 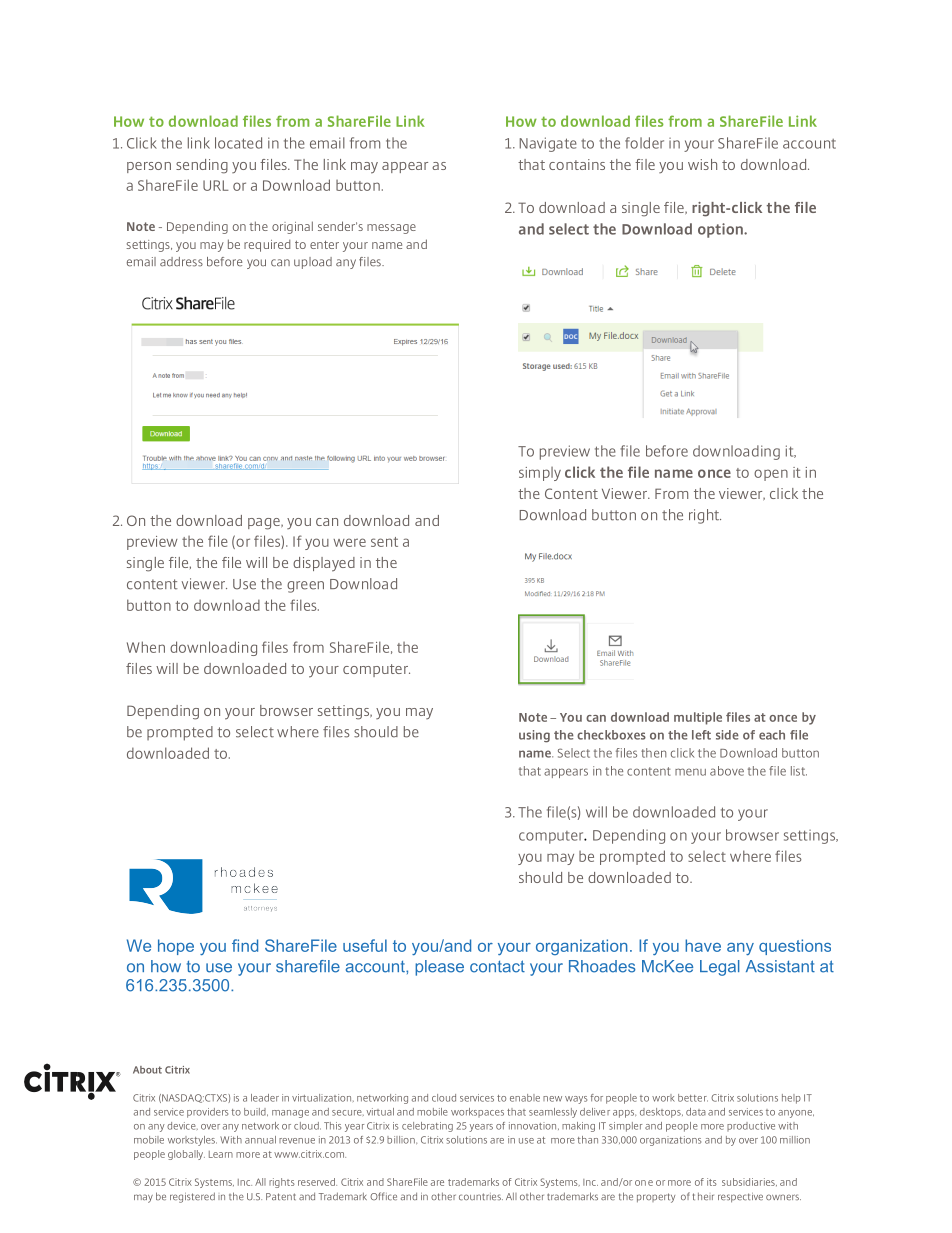 I want to click on Navigate, so click(x=548, y=144).
